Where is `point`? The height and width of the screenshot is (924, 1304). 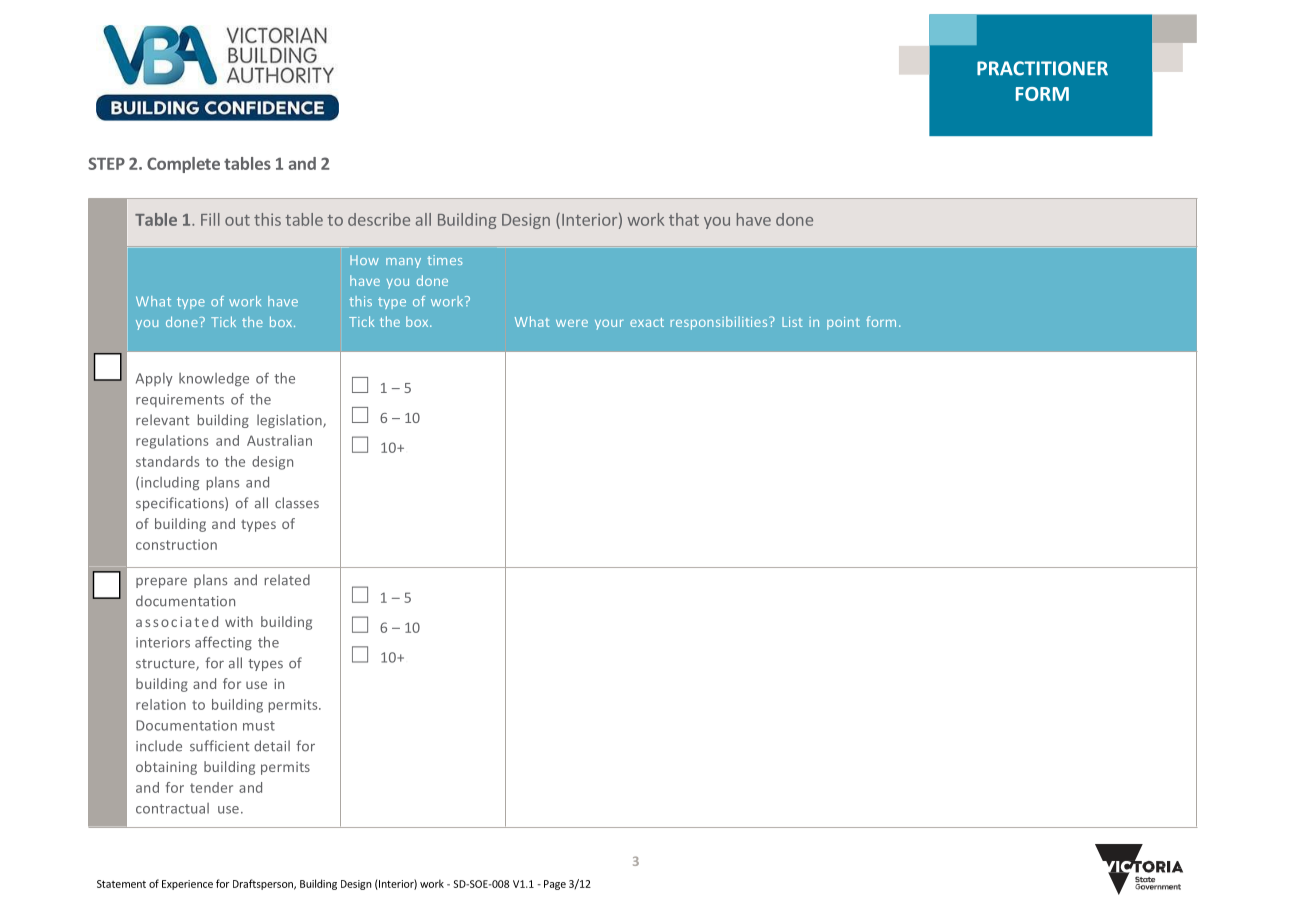 point is located at coordinates (843, 323).
